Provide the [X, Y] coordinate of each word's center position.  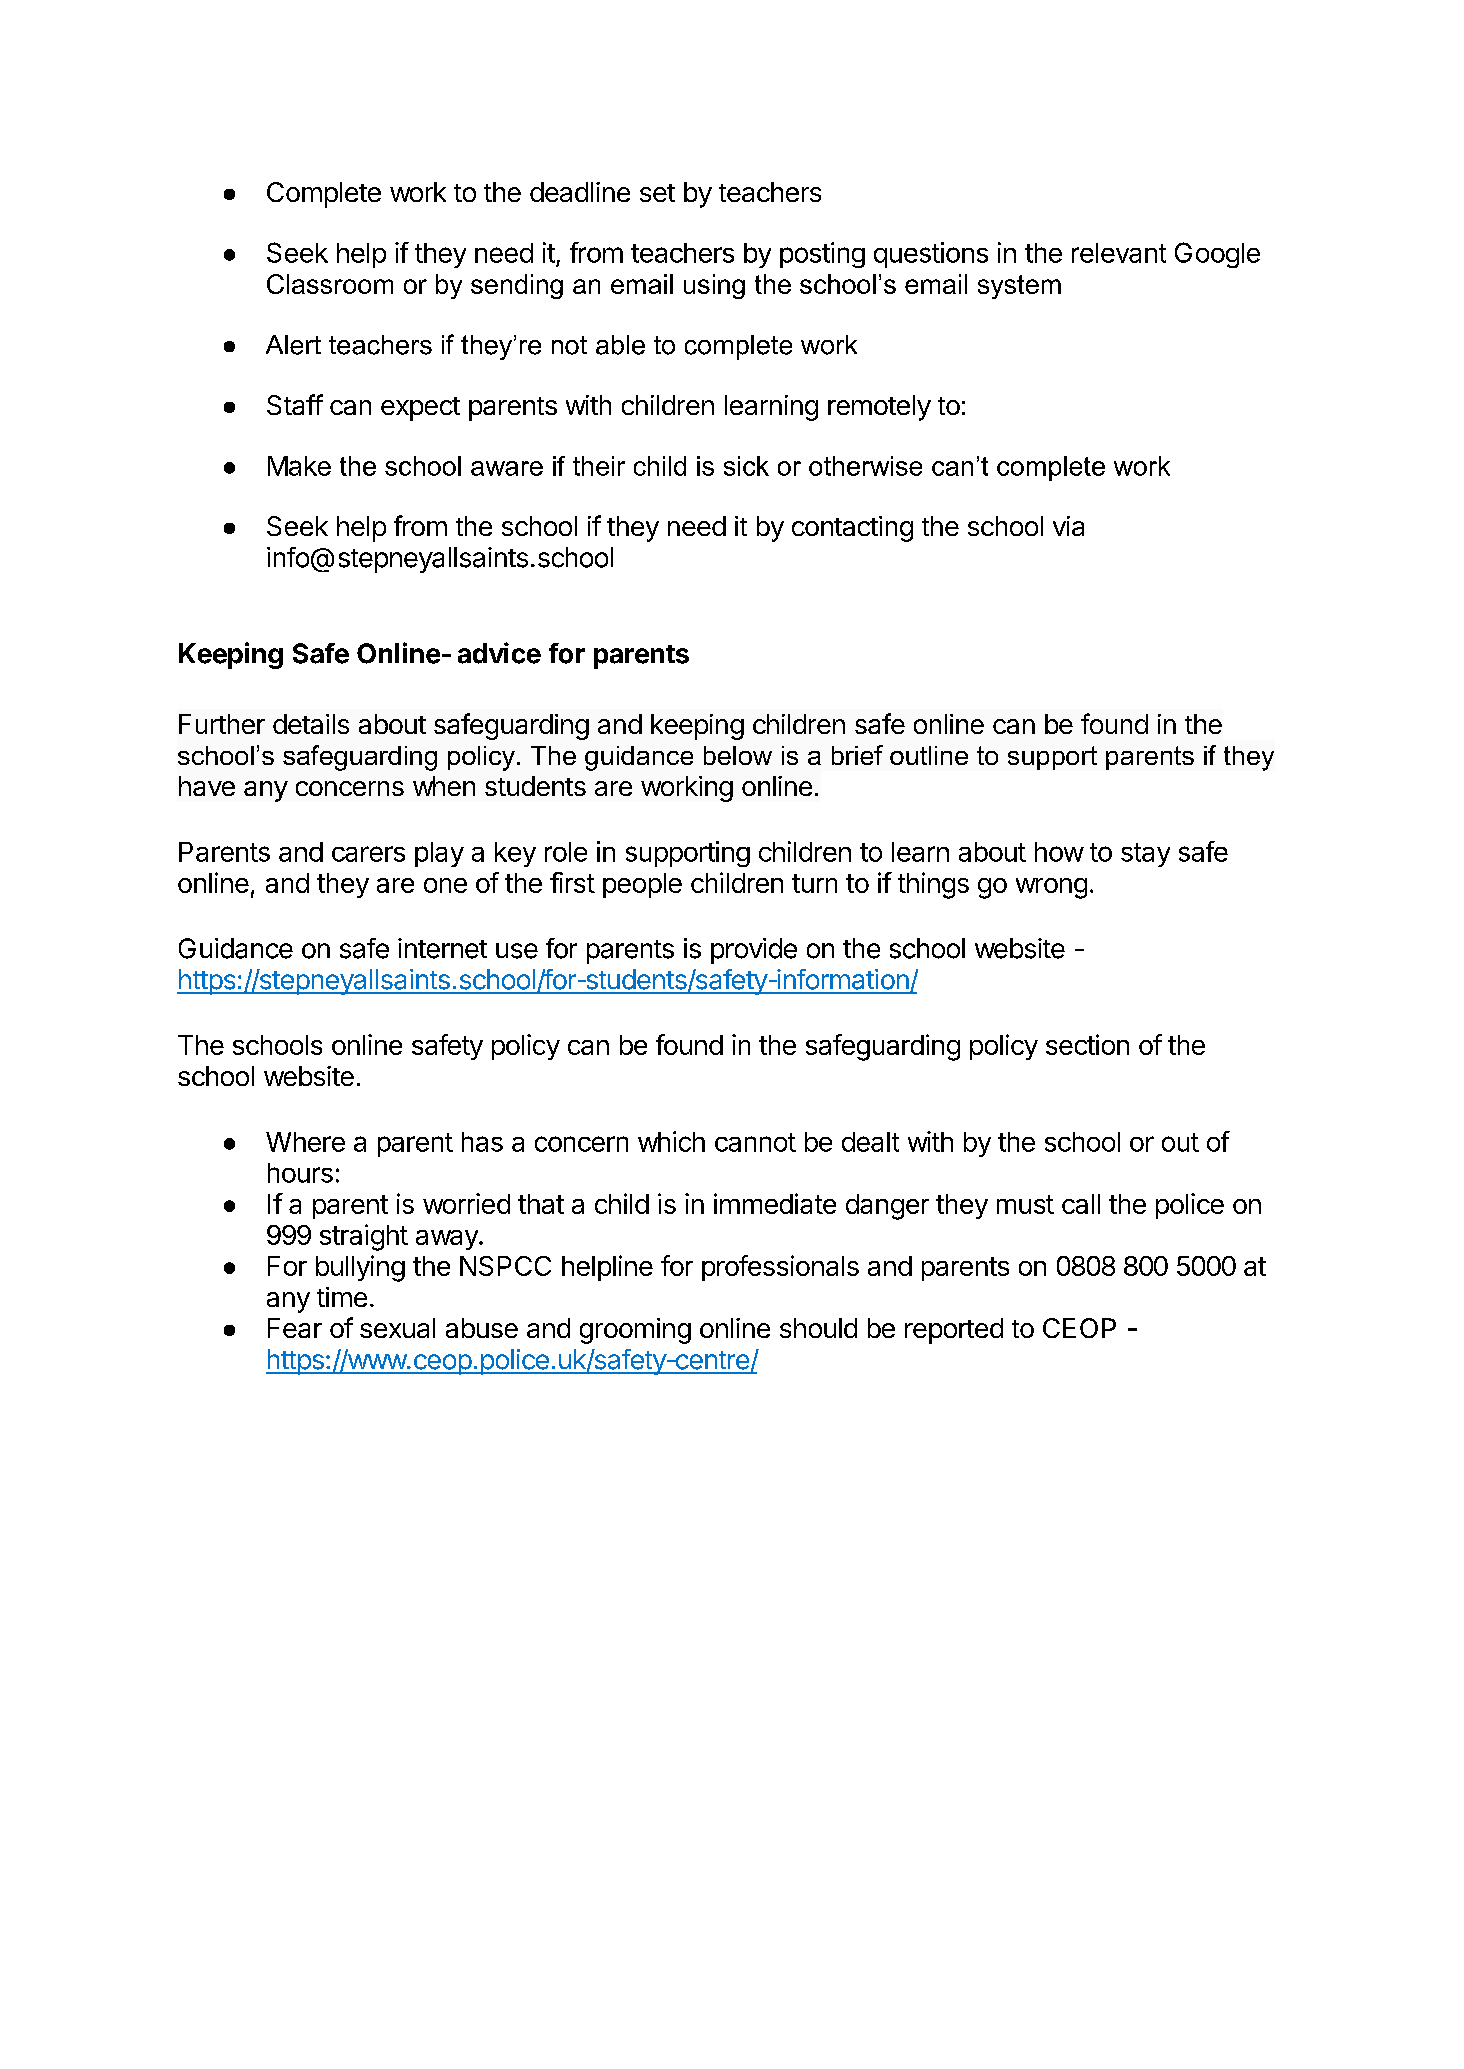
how [1059, 852]
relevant [1119, 253]
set [657, 193]
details [311, 724]
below [738, 755]
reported [954, 1331]
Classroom [330, 284]
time [342, 1297]
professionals [780, 1268]
